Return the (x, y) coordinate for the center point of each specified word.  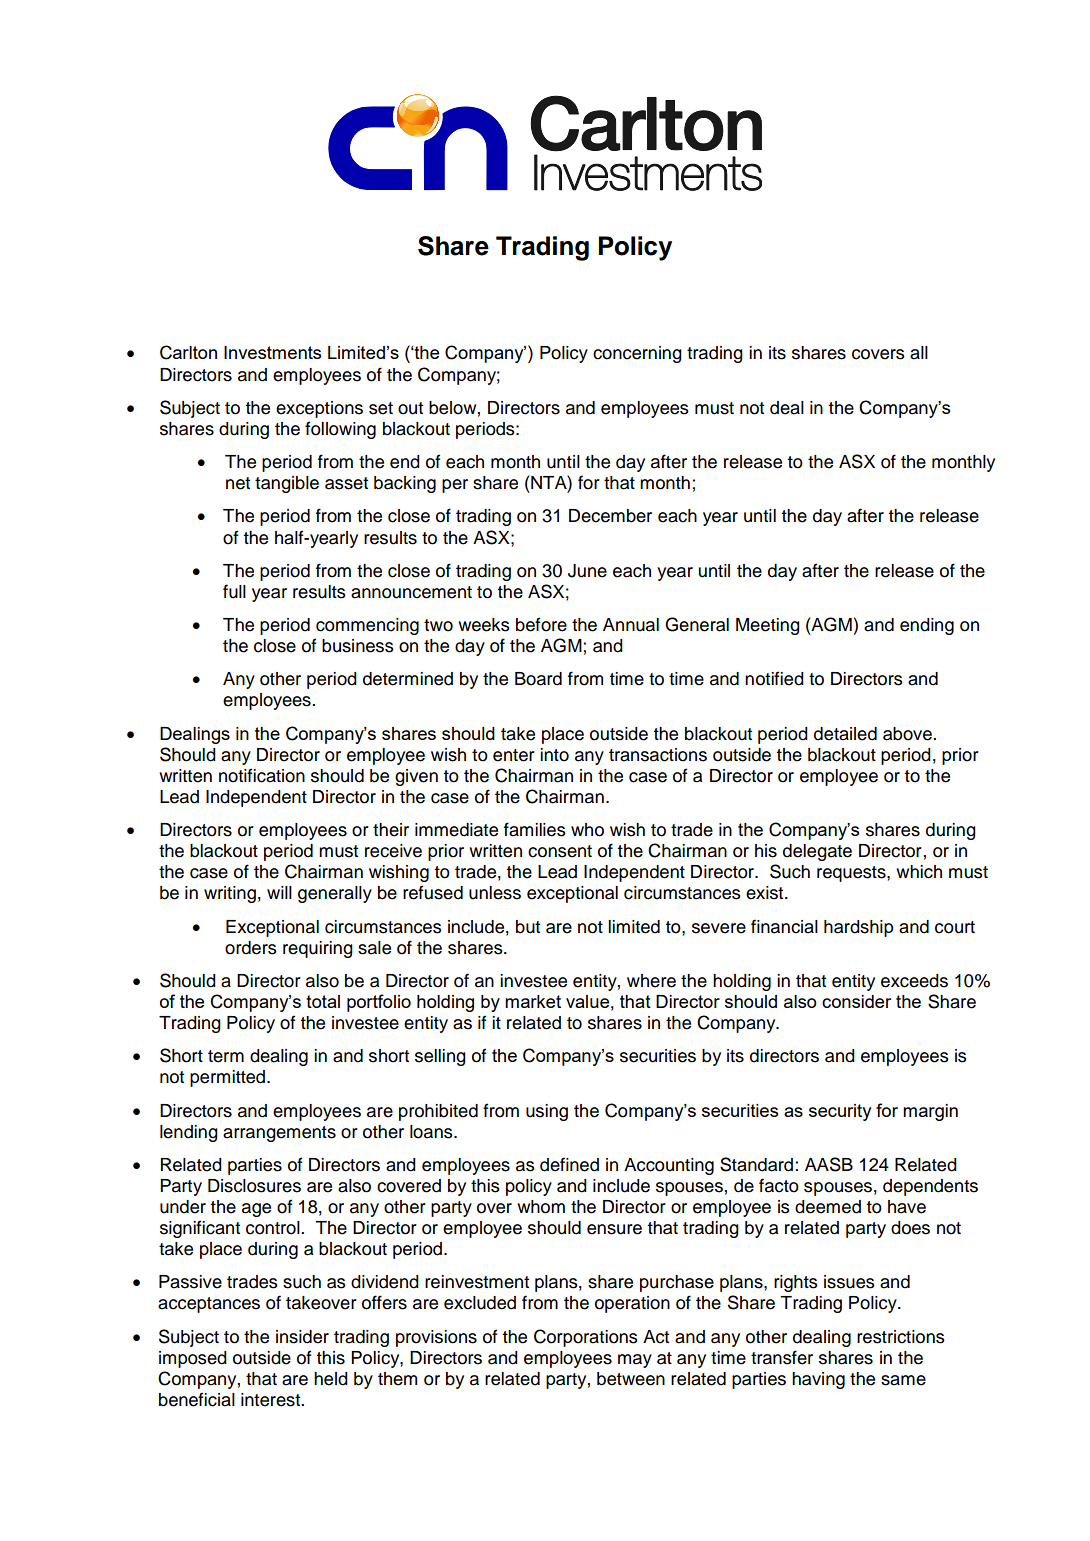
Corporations (586, 1338)
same (903, 1380)
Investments (272, 352)
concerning (637, 354)
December (610, 516)
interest (272, 1400)
